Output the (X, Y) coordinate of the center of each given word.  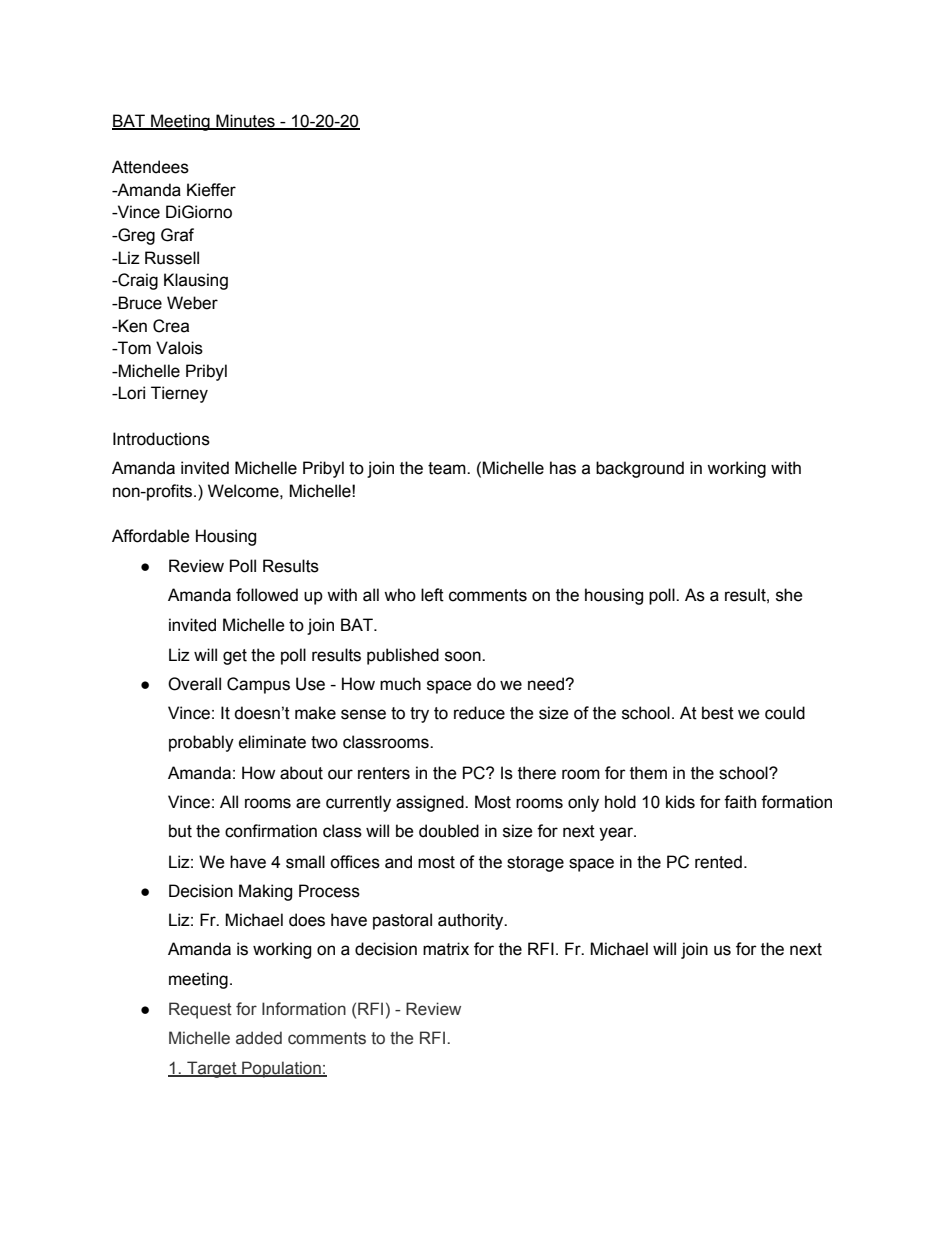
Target (212, 1069)
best (718, 713)
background (640, 469)
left (432, 595)
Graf (177, 235)
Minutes (245, 122)
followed (267, 595)
